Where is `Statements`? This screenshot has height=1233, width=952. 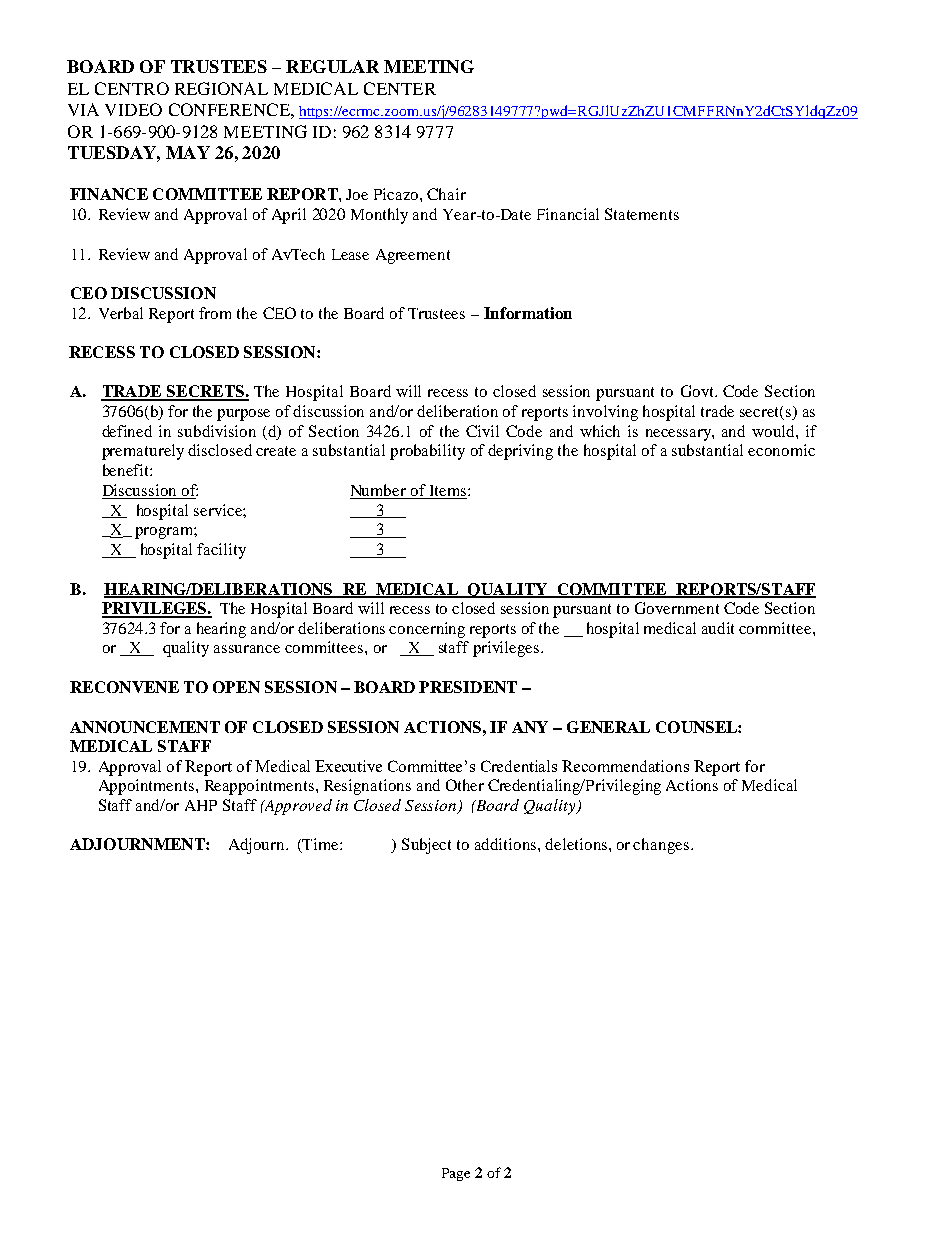
Statements is located at coordinates (642, 214).
